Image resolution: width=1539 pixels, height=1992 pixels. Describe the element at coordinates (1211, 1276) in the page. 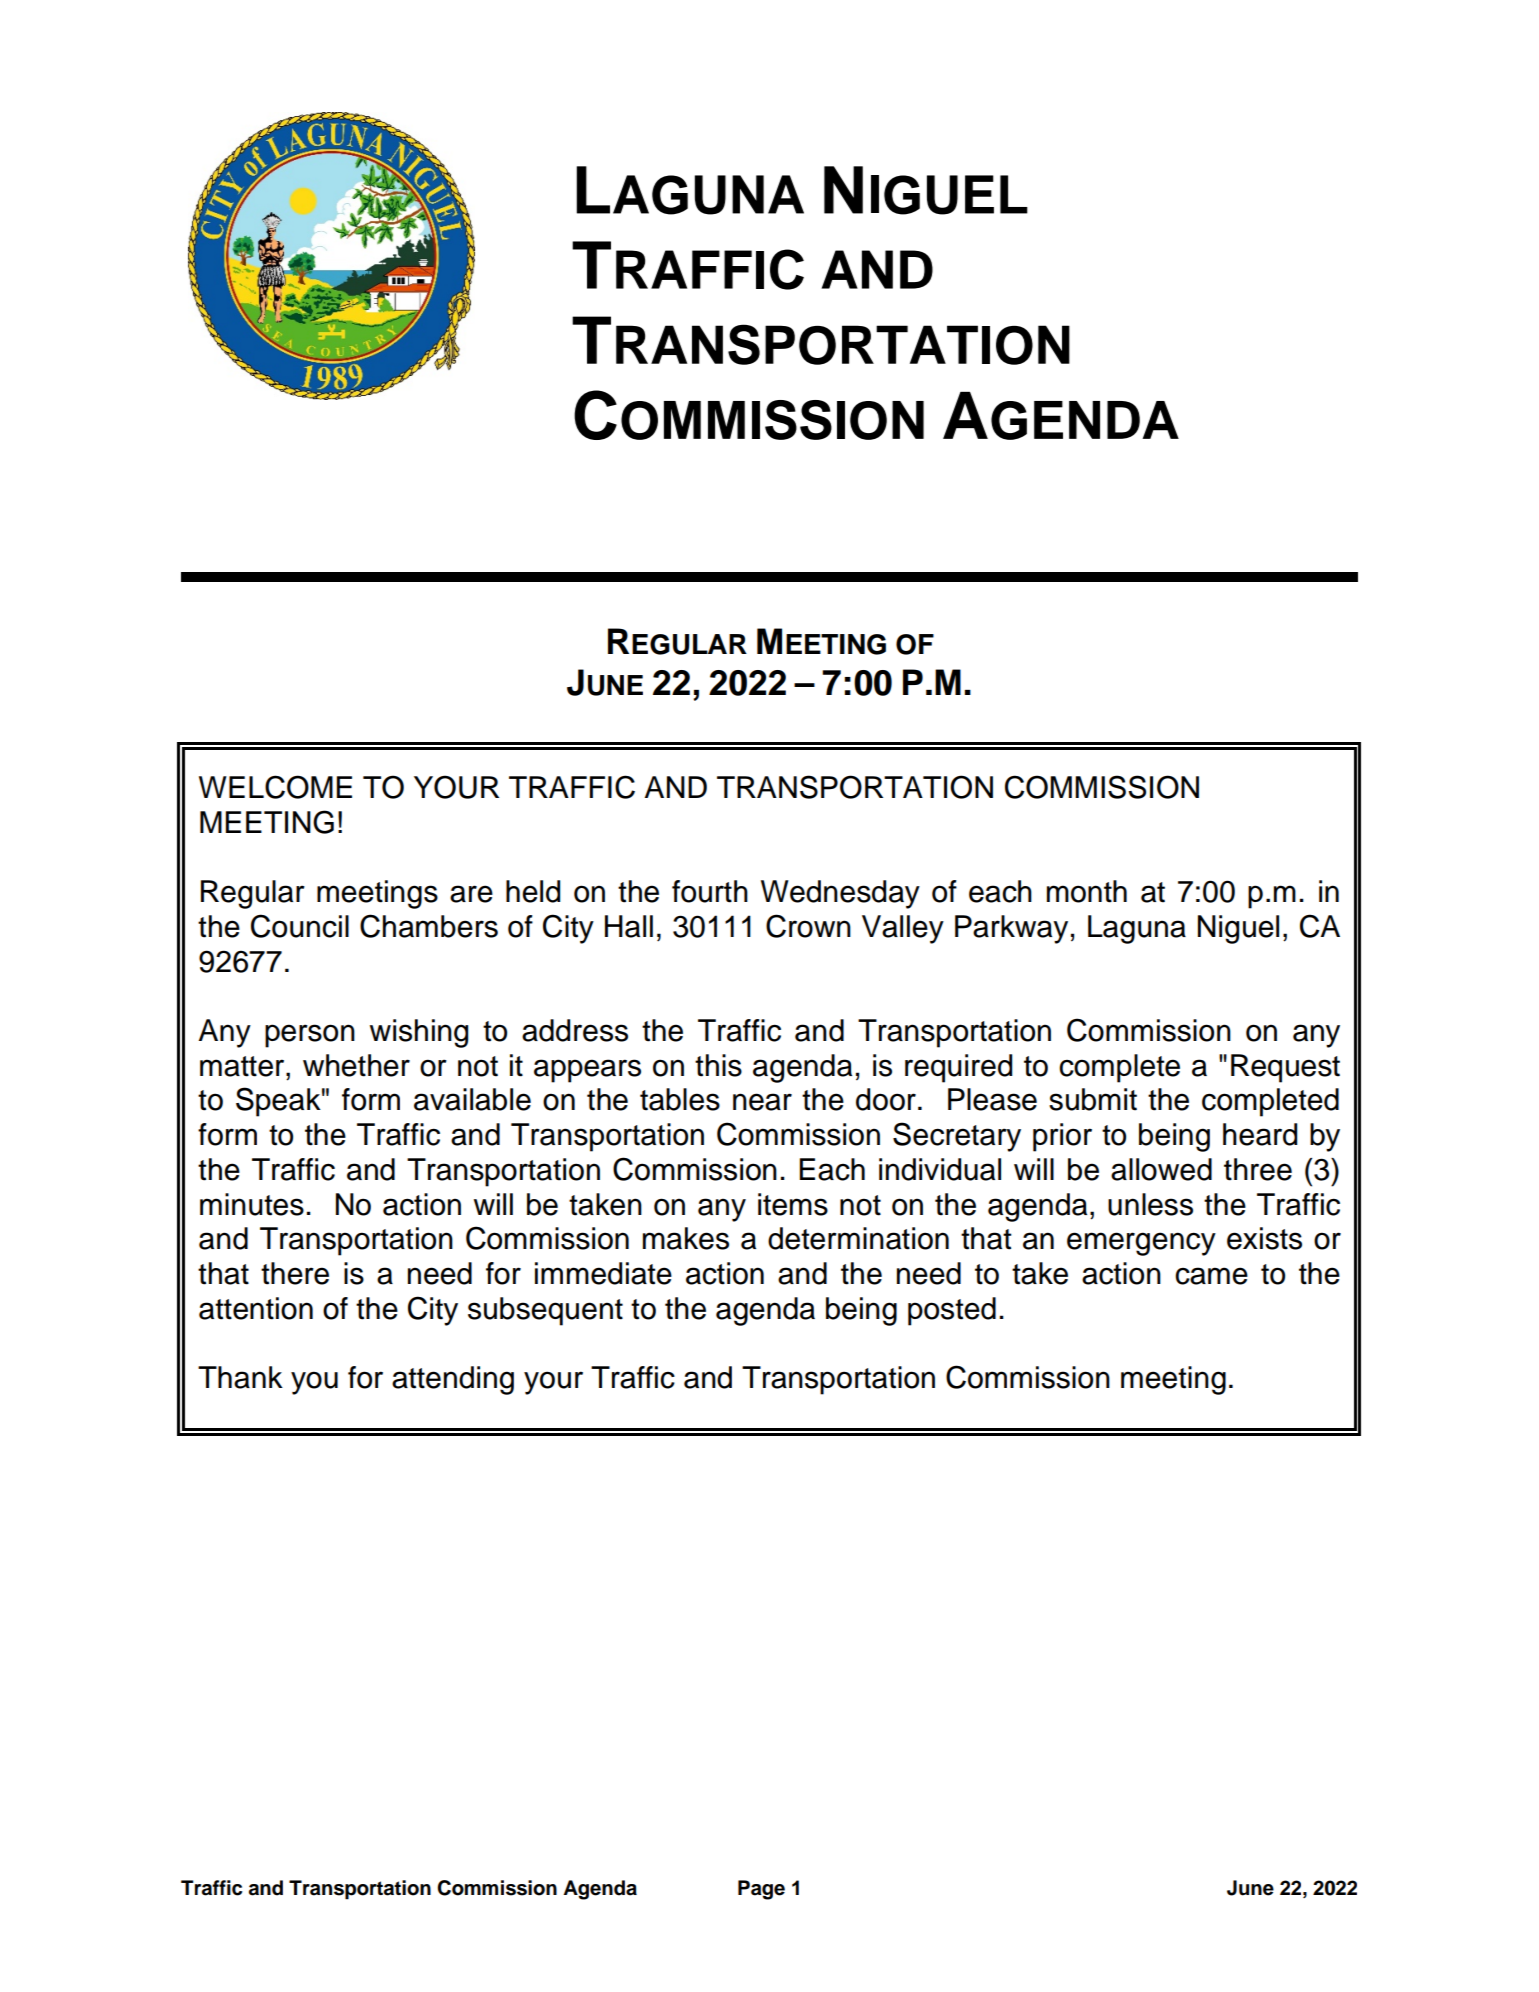

I see `came` at that location.
